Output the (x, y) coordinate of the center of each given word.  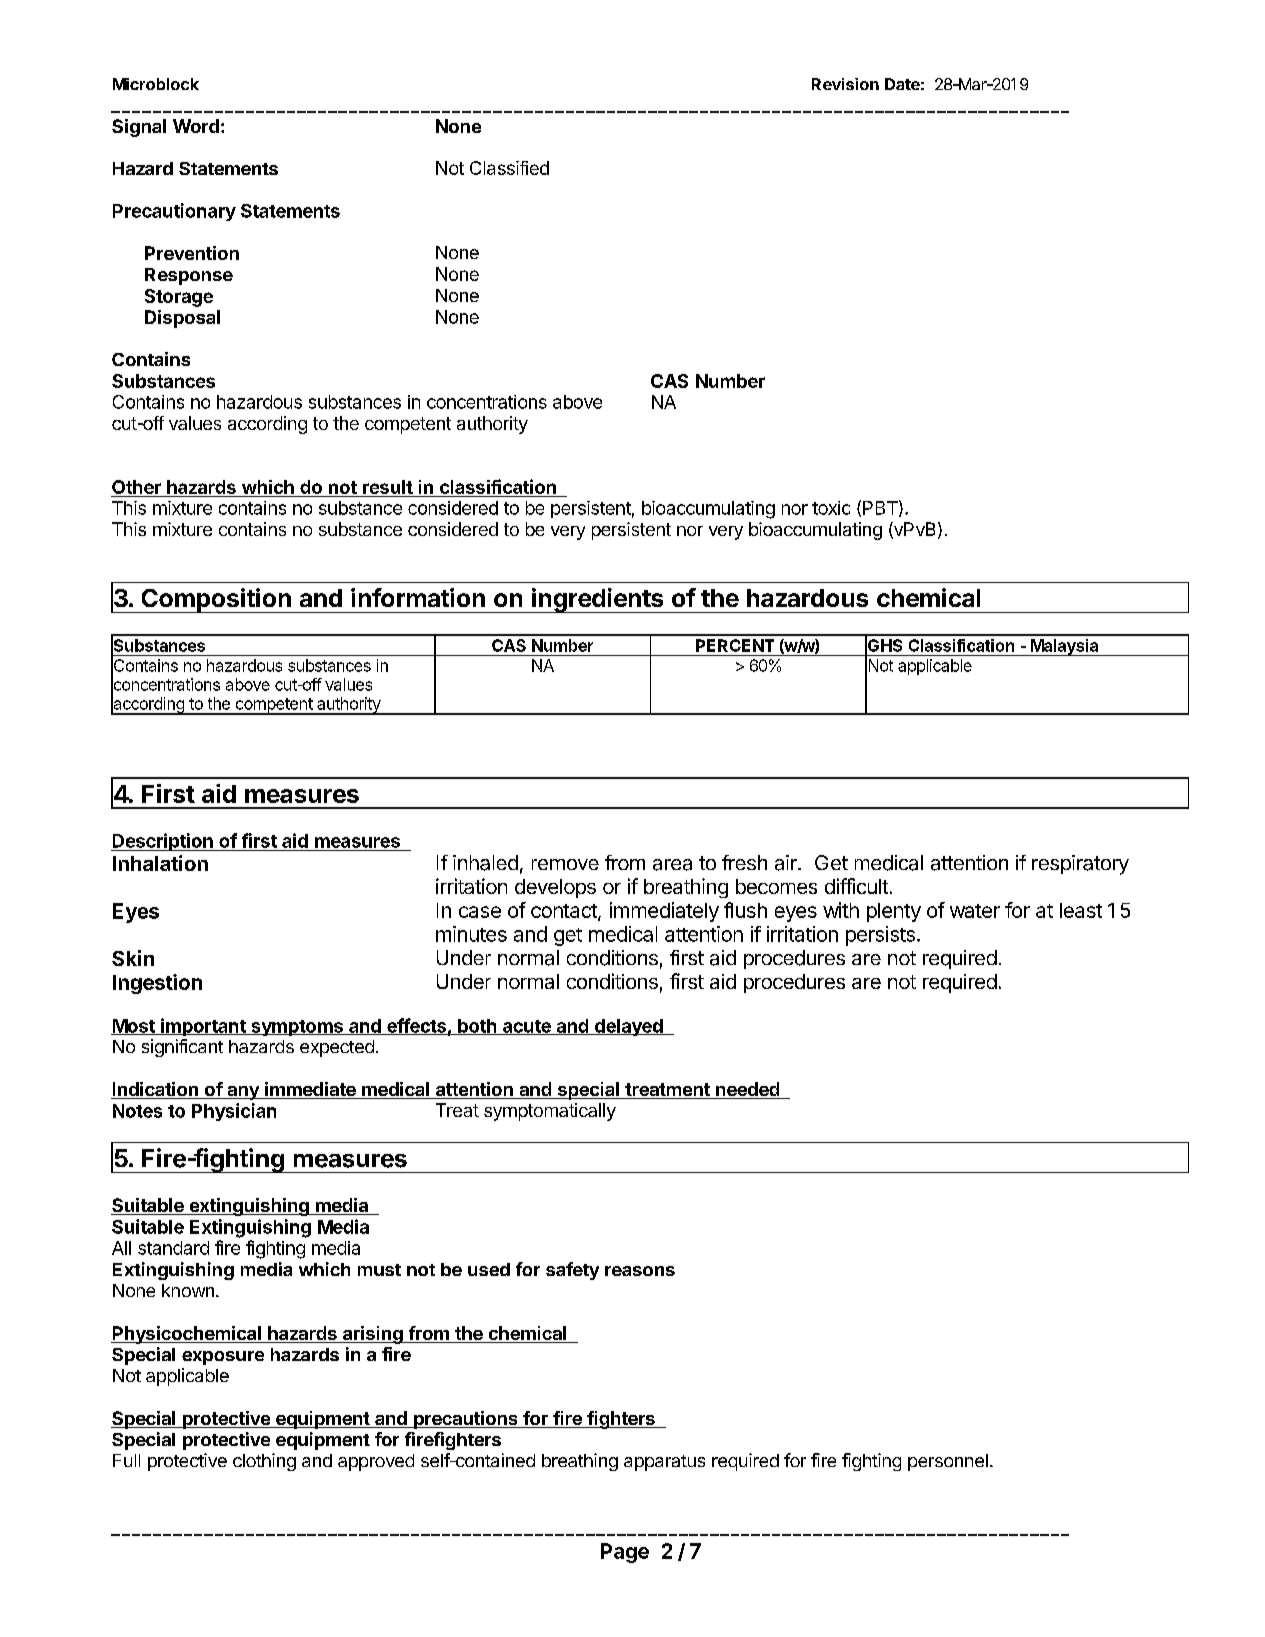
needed (747, 1090)
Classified (509, 168)
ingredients (598, 600)
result (388, 487)
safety (572, 1271)
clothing (264, 1462)
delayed (628, 1027)
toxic (831, 508)
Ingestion (157, 984)
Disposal (182, 319)
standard (173, 1248)
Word (196, 126)
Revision (845, 84)
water (975, 911)
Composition (216, 600)
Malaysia (1064, 647)
